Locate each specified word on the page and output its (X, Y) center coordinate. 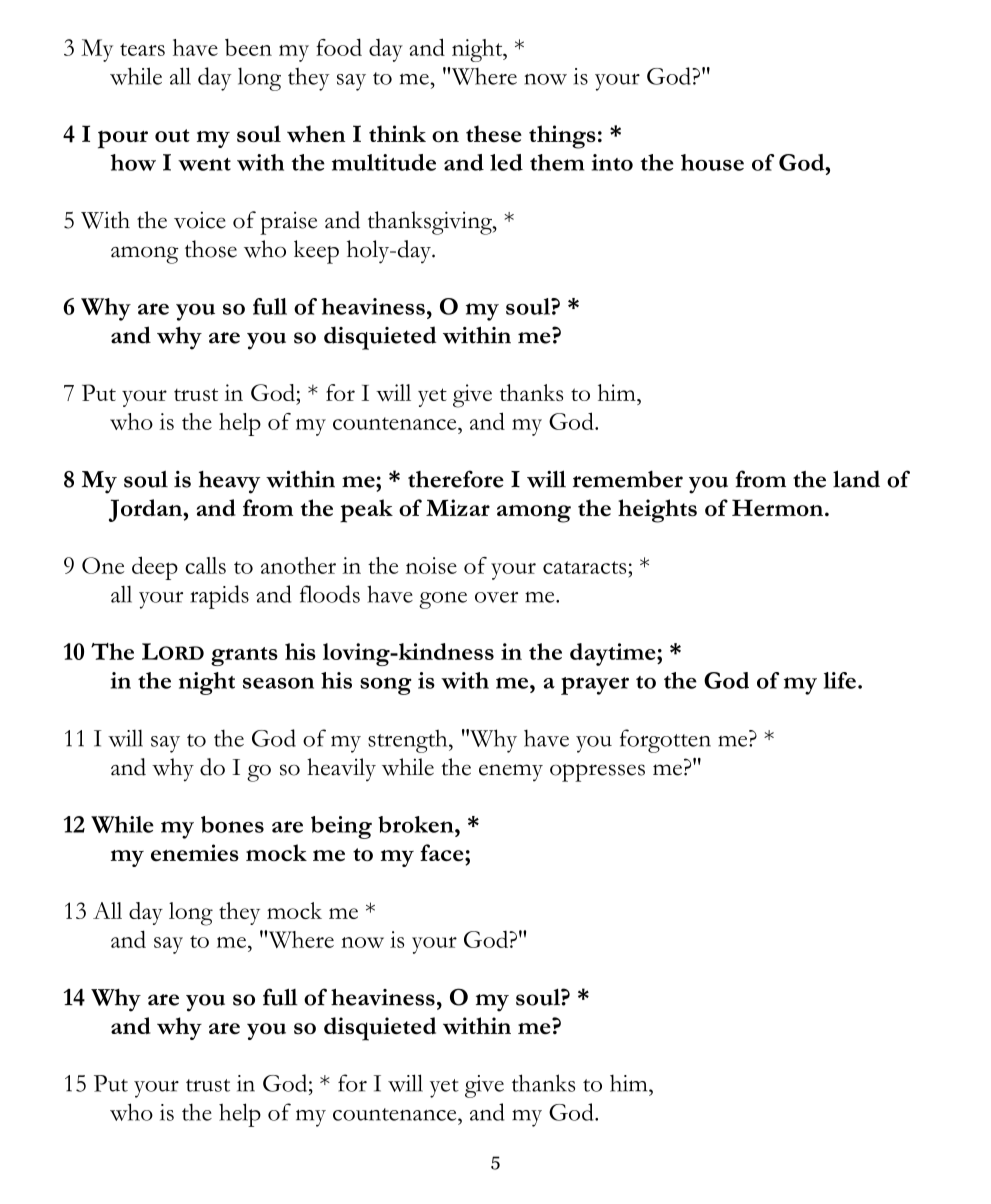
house (712, 162)
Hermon (779, 508)
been (248, 47)
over (496, 597)
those (211, 249)
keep (316, 252)
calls (205, 565)
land (856, 479)
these (494, 134)
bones (232, 824)
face (443, 853)
